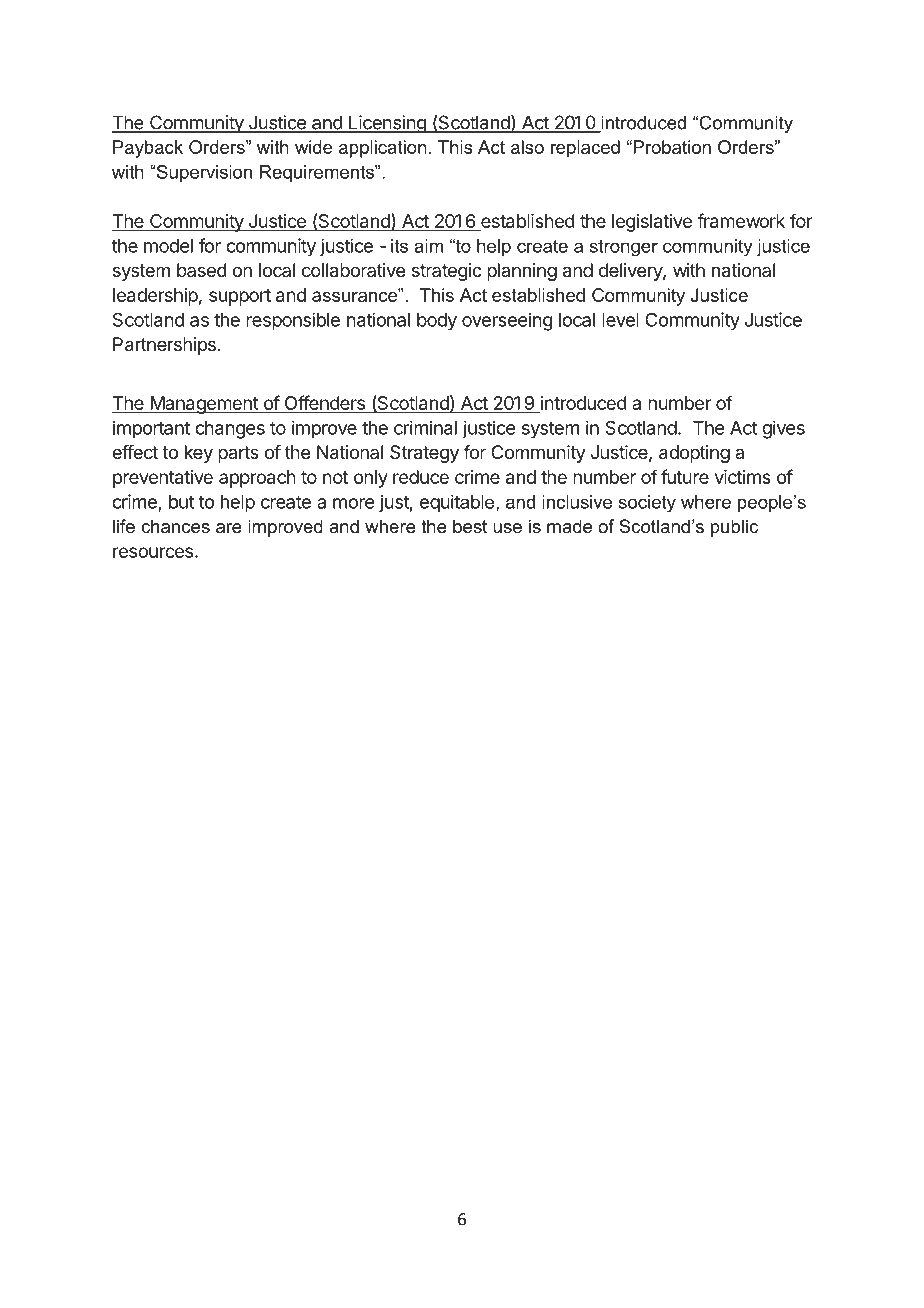 The image size is (924, 1308). I want to click on best, so click(470, 526).
